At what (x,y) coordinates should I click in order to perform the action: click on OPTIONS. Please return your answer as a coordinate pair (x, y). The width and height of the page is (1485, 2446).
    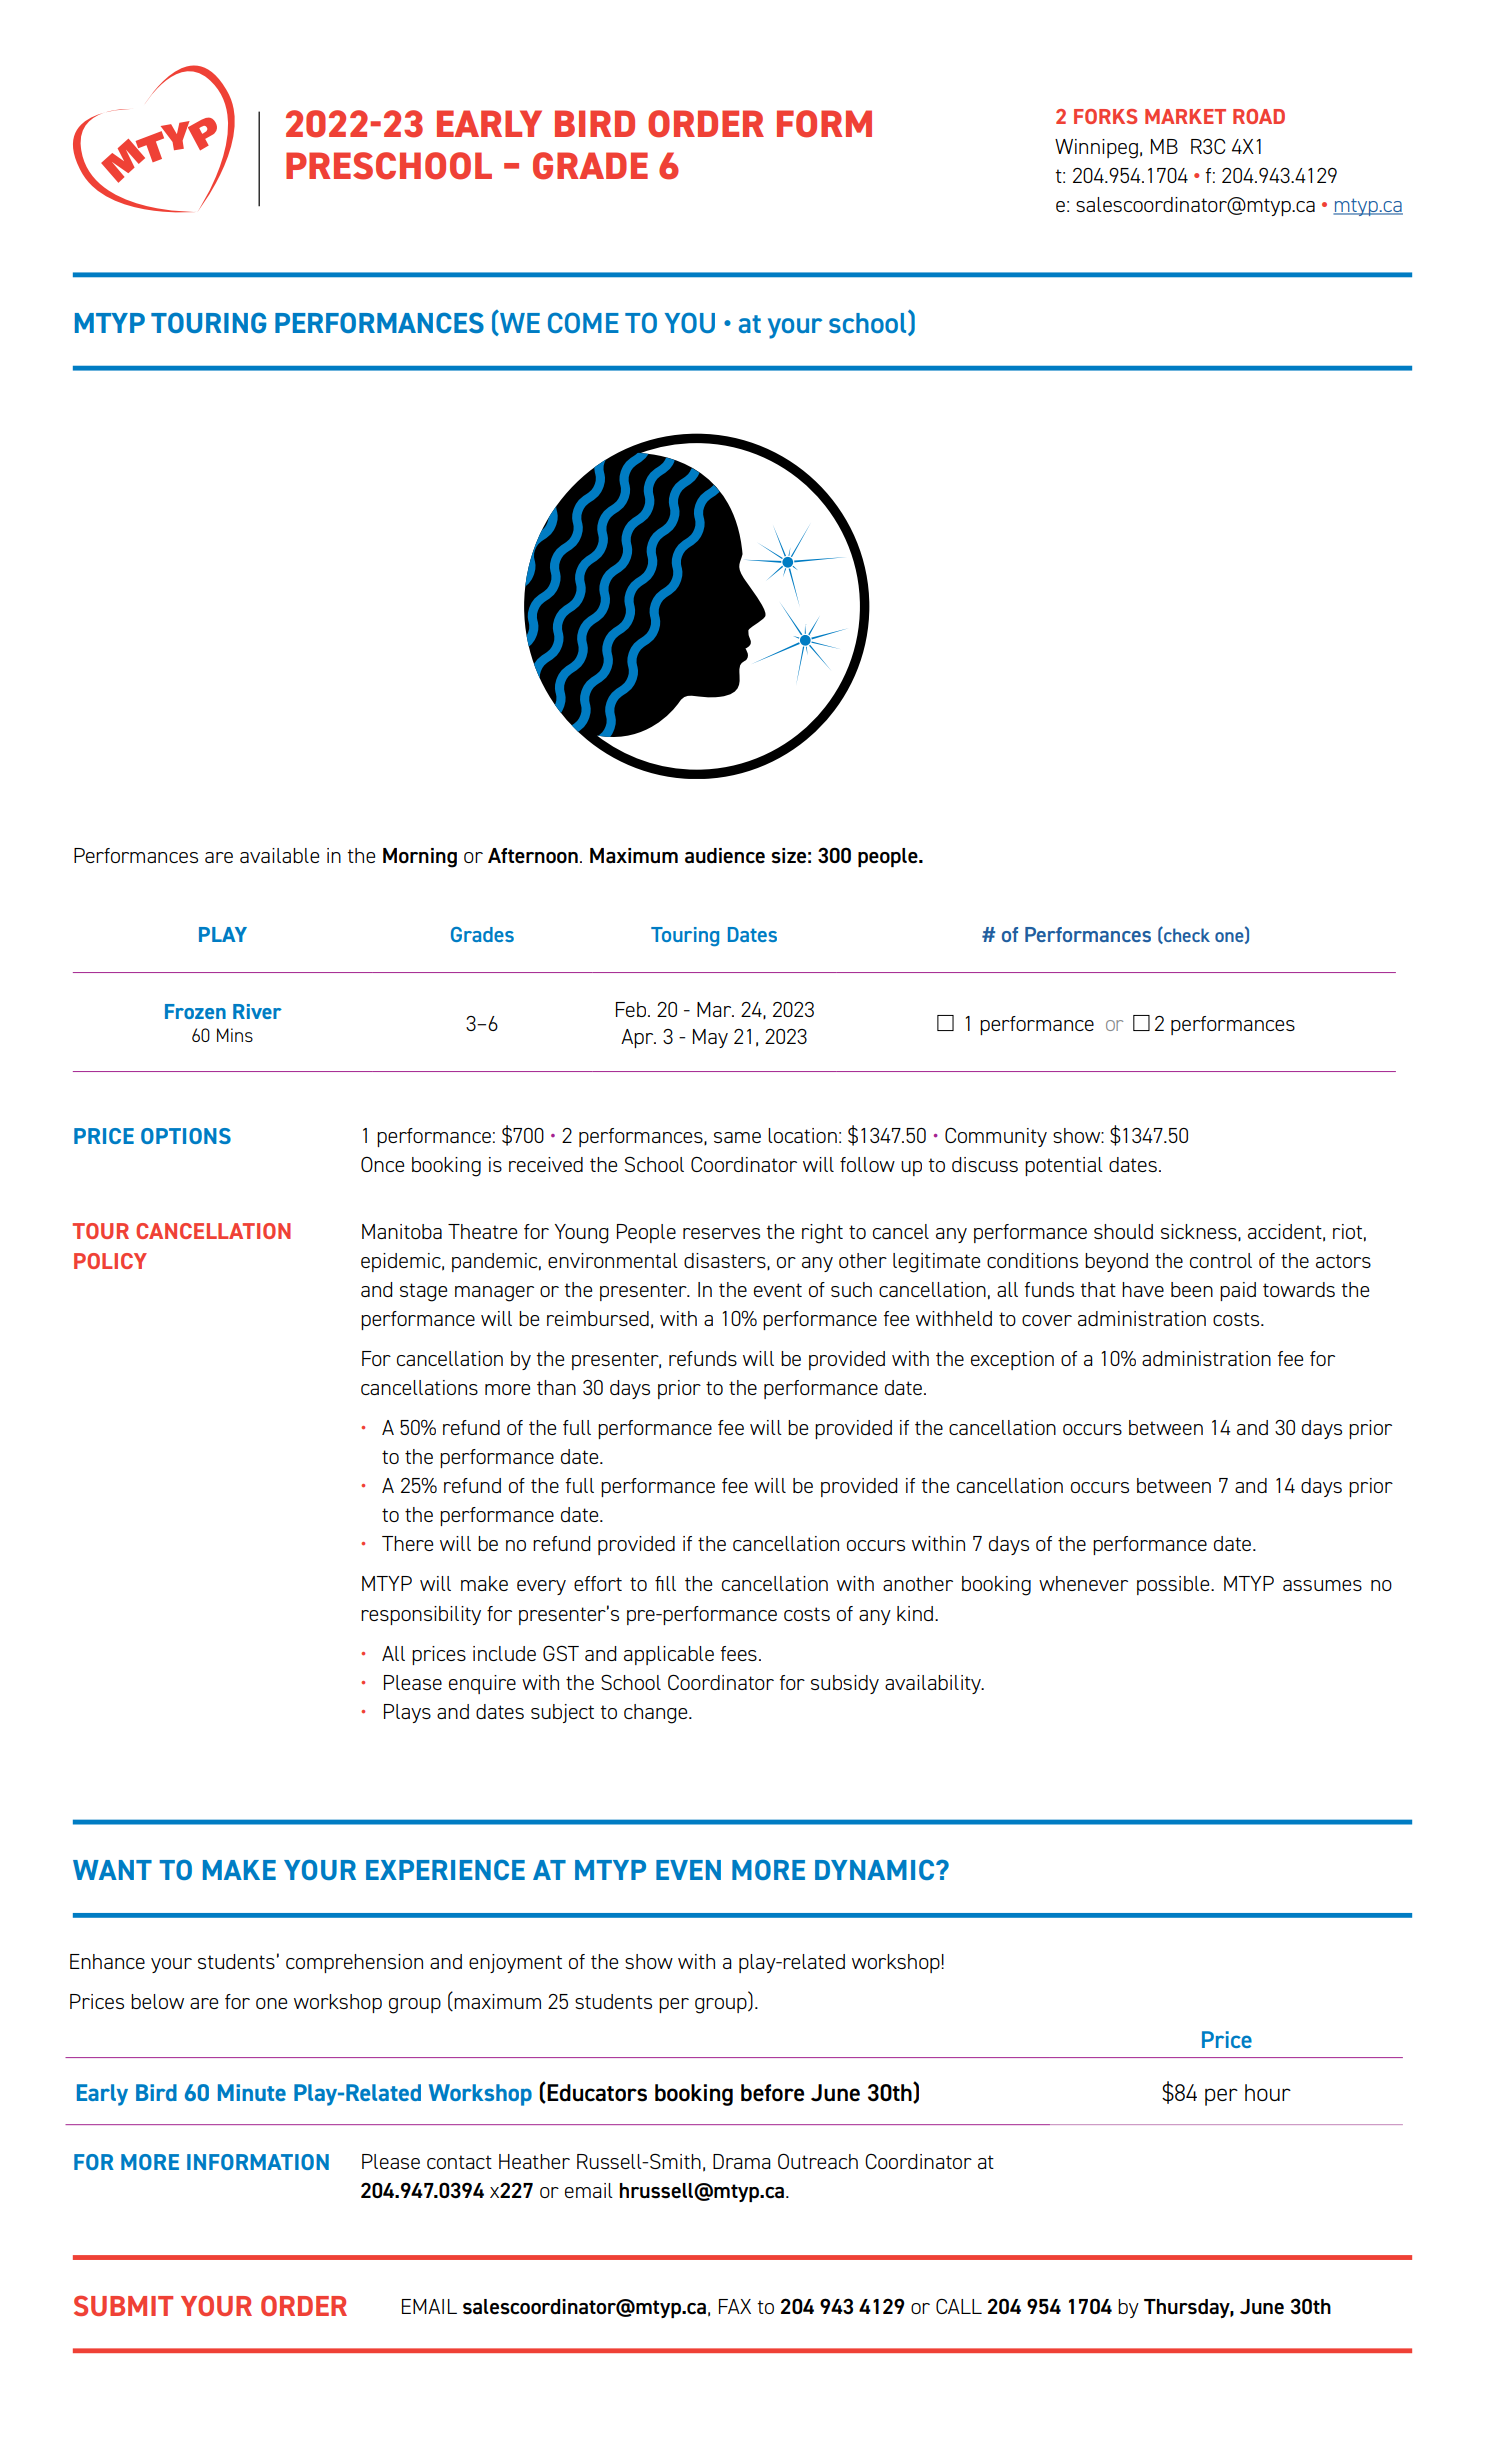
    Looking at the image, I should click on (186, 1136).
